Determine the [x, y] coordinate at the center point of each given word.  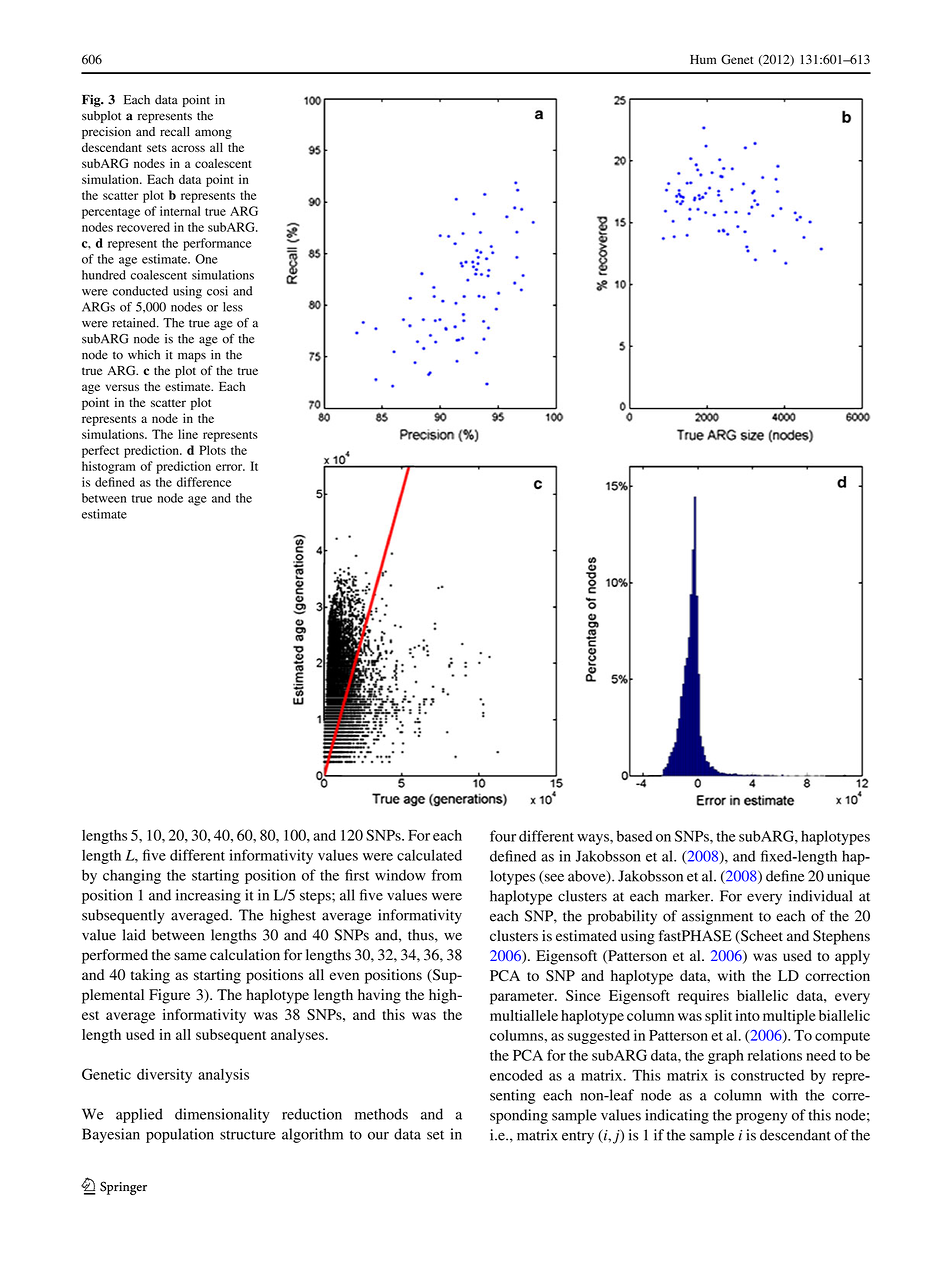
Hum [703, 59]
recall [175, 132]
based [635, 836]
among [213, 134]
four [503, 836]
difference [204, 482]
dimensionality [222, 1115]
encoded [516, 1075]
